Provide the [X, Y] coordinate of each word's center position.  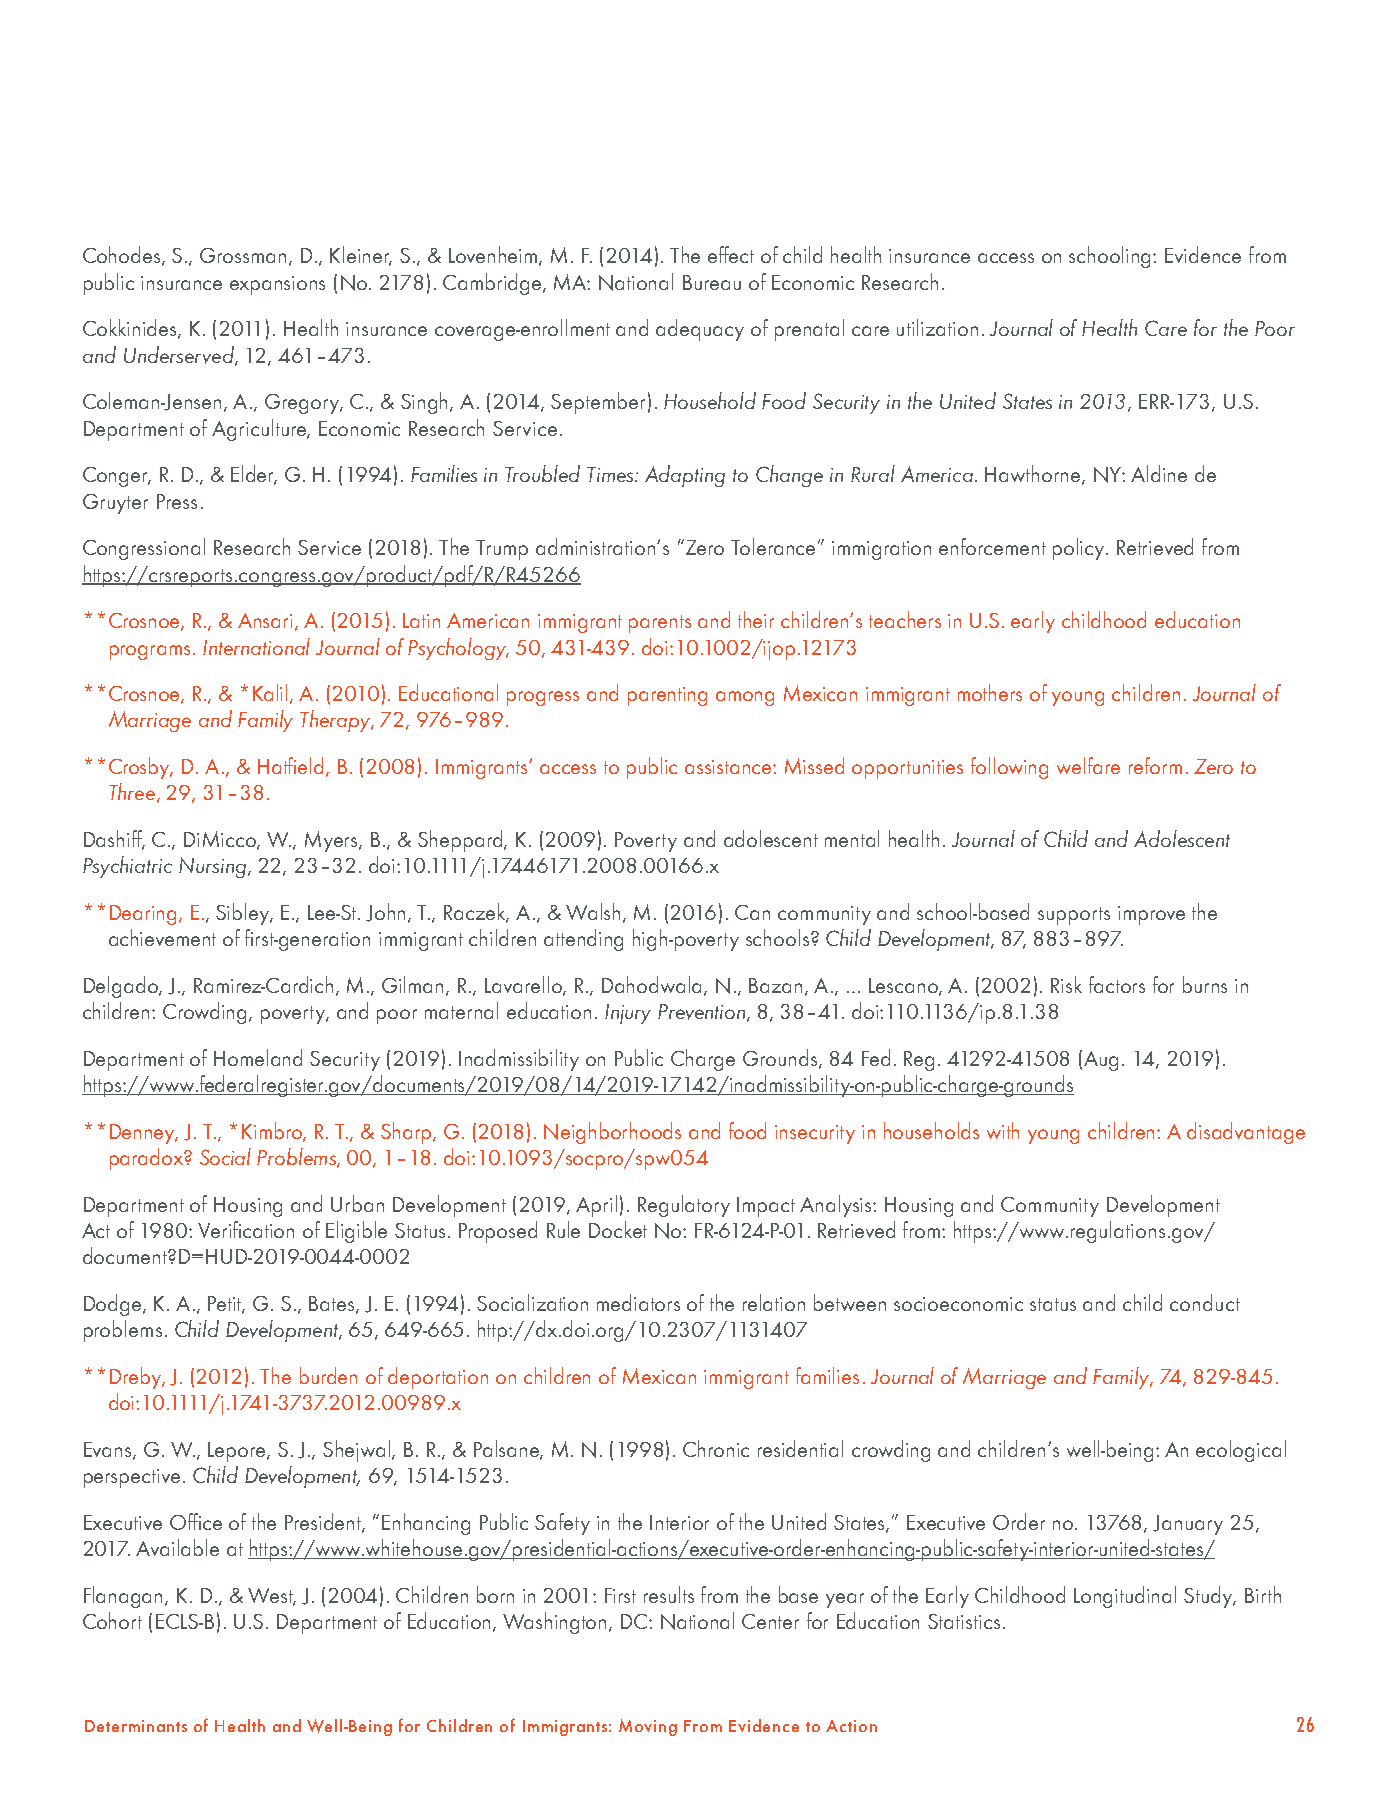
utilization [937, 327]
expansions [277, 285]
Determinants [136, 1726]
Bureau [712, 282]
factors [1117, 984]
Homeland [258, 1057]
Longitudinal [1125, 1597]
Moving [648, 1727]
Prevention [701, 1012]
